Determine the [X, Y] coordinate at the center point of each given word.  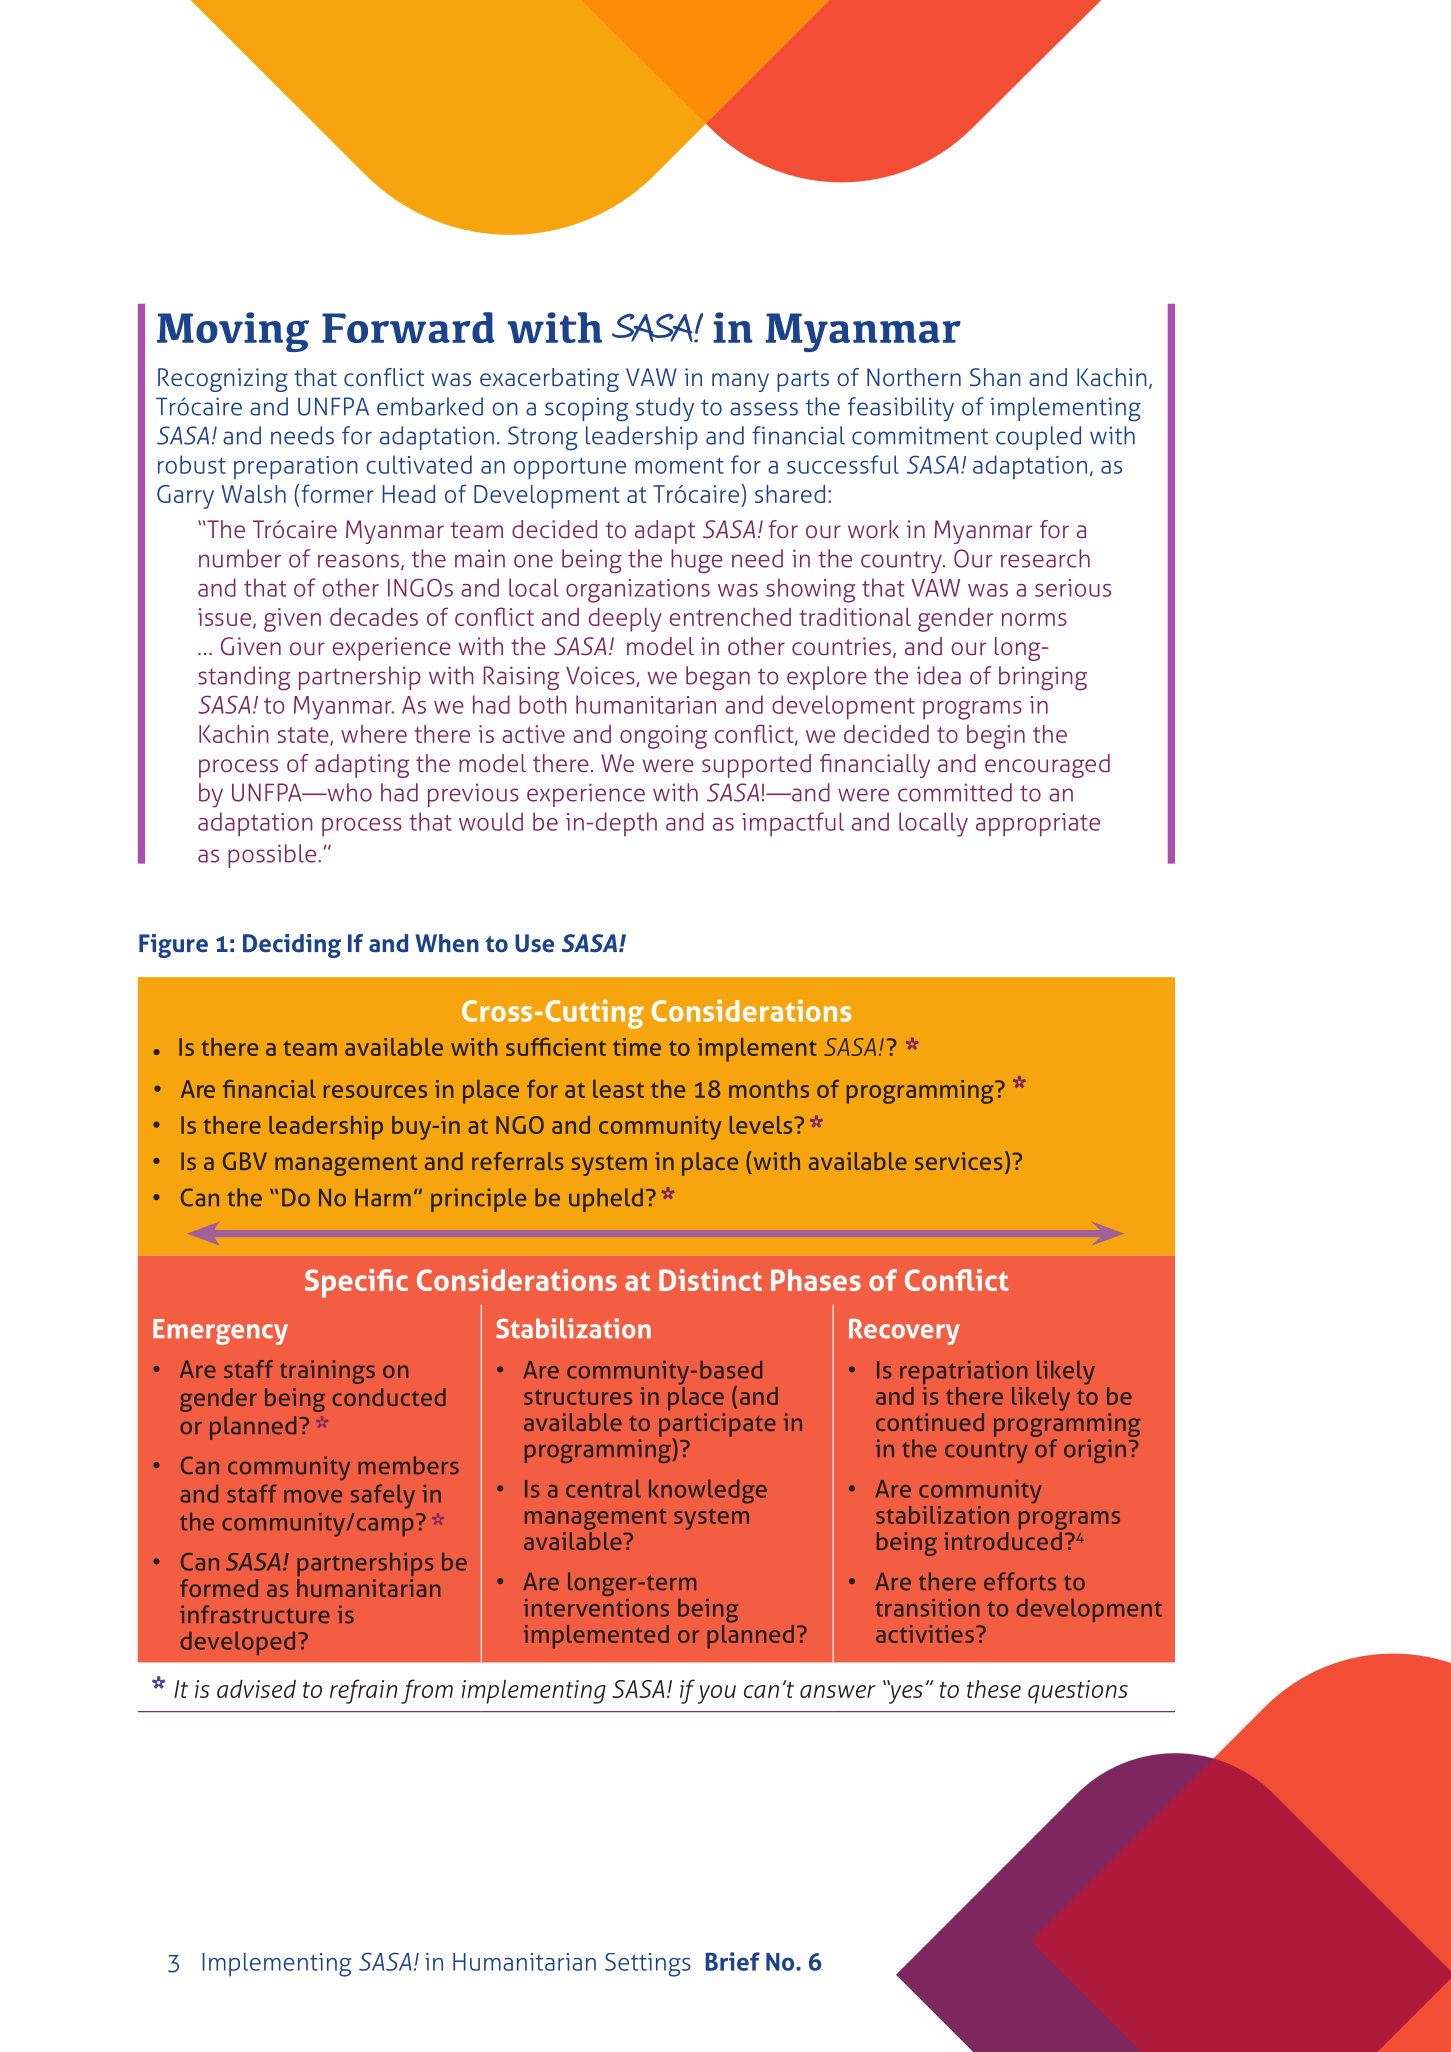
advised [256, 1689]
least [618, 1089]
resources [375, 1091]
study [665, 409]
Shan [995, 377]
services [958, 1161]
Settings [648, 1965]
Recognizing [223, 380]
